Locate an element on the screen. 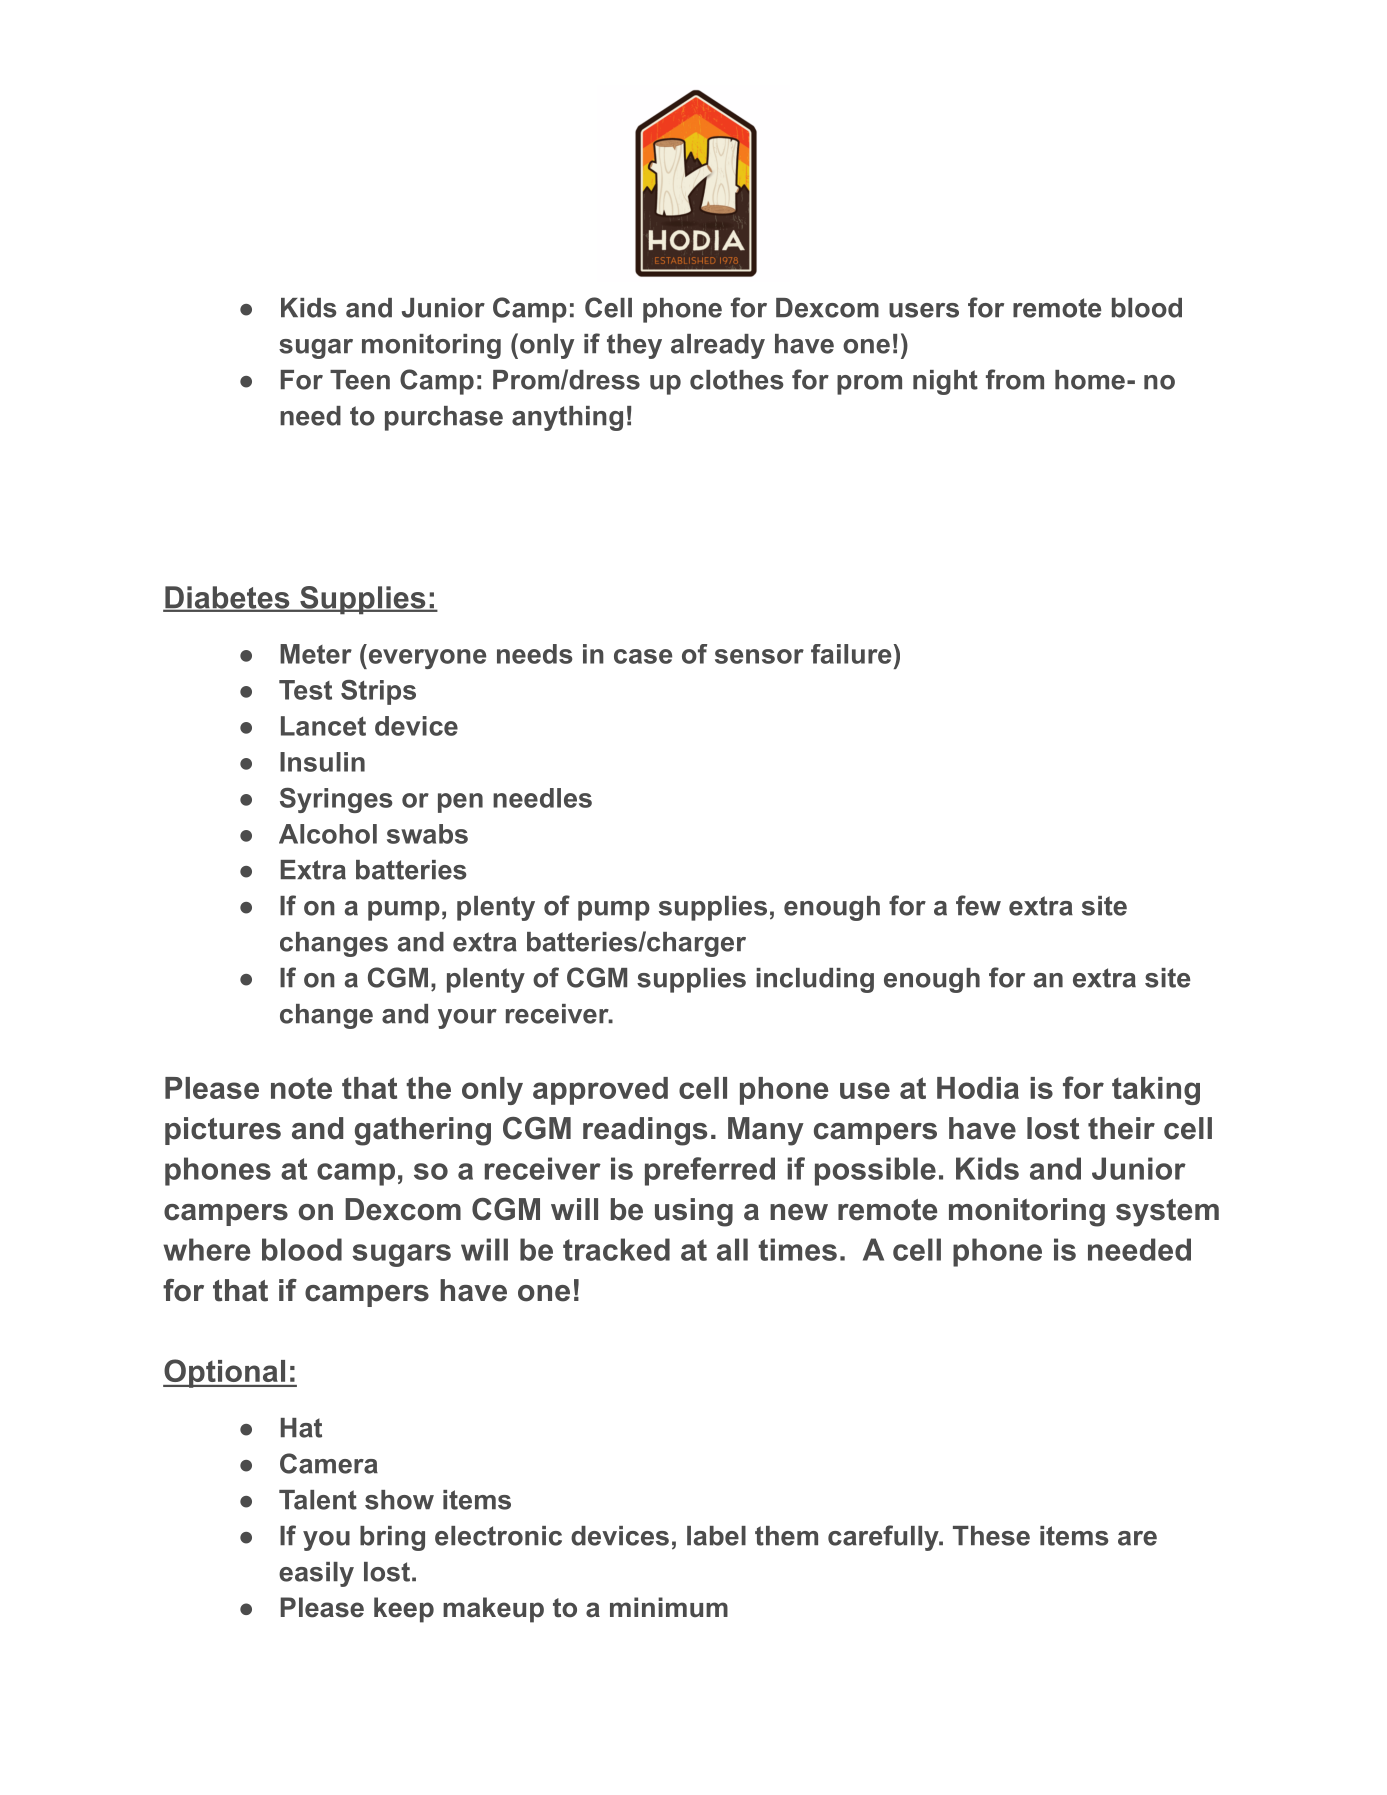 The height and width of the screenshot is (1795, 1387). already is located at coordinates (718, 346).
